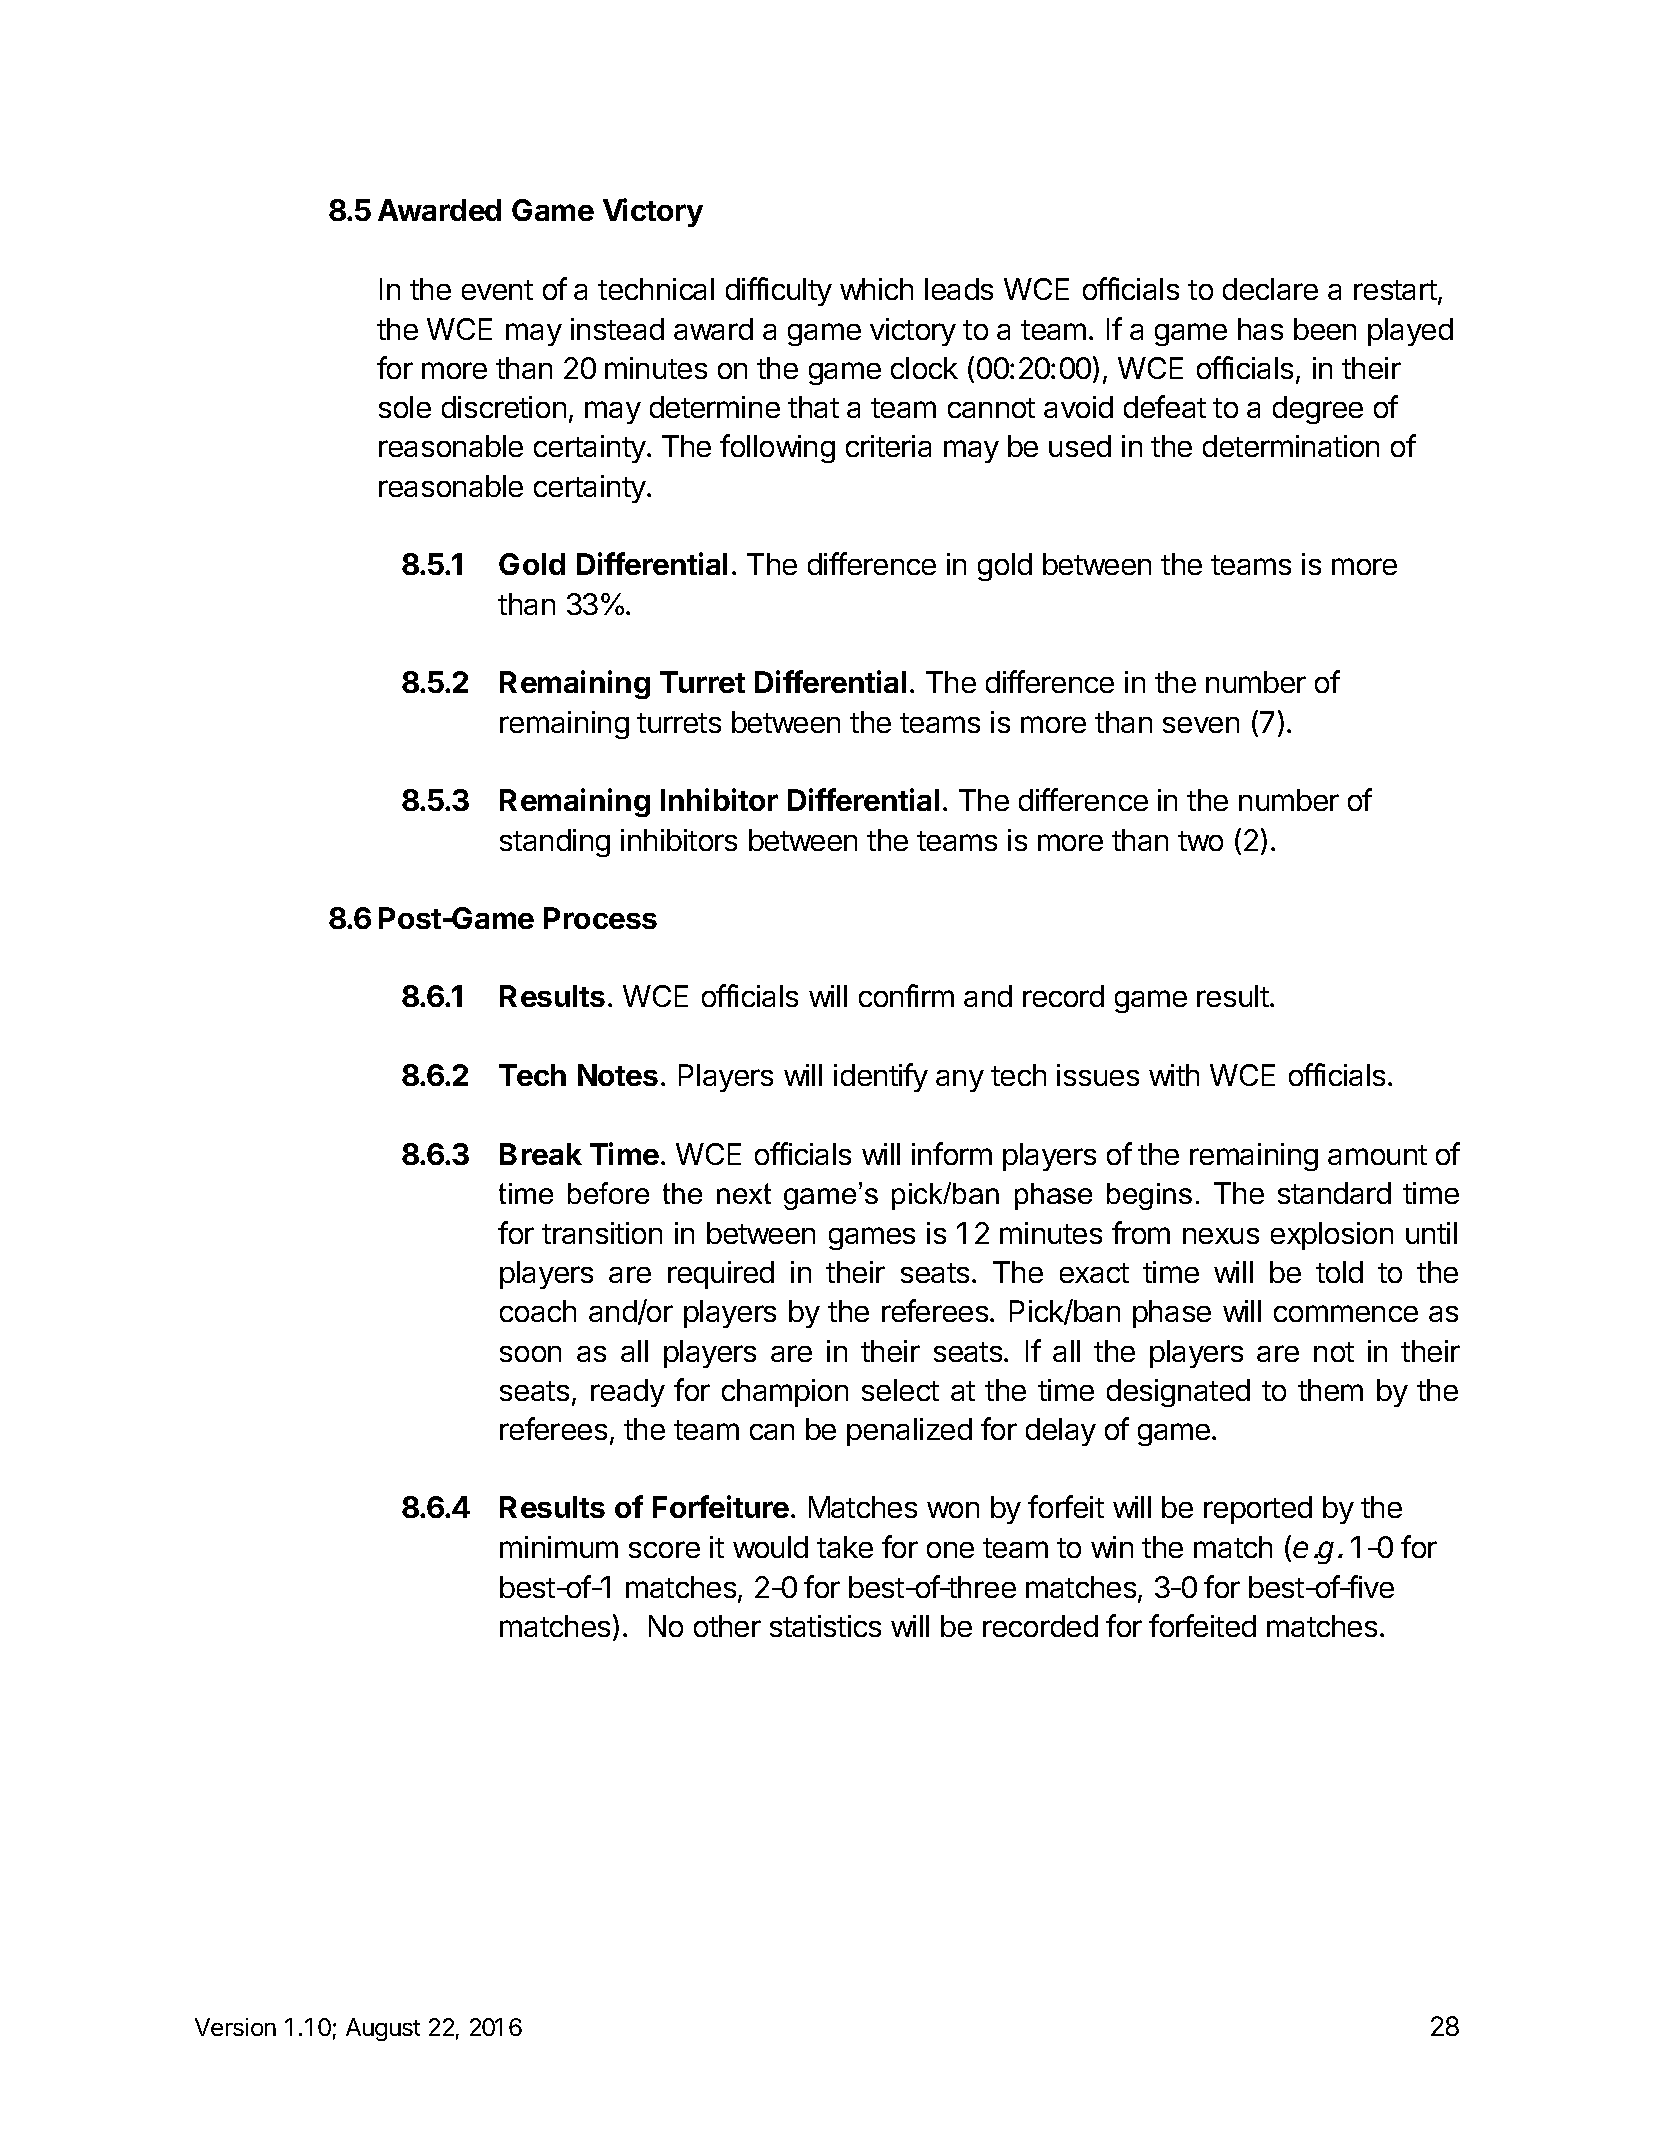 This document has width=1654, height=2140. Describe the element at coordinates (405, 407) in the document. I see `sole` at that location.
